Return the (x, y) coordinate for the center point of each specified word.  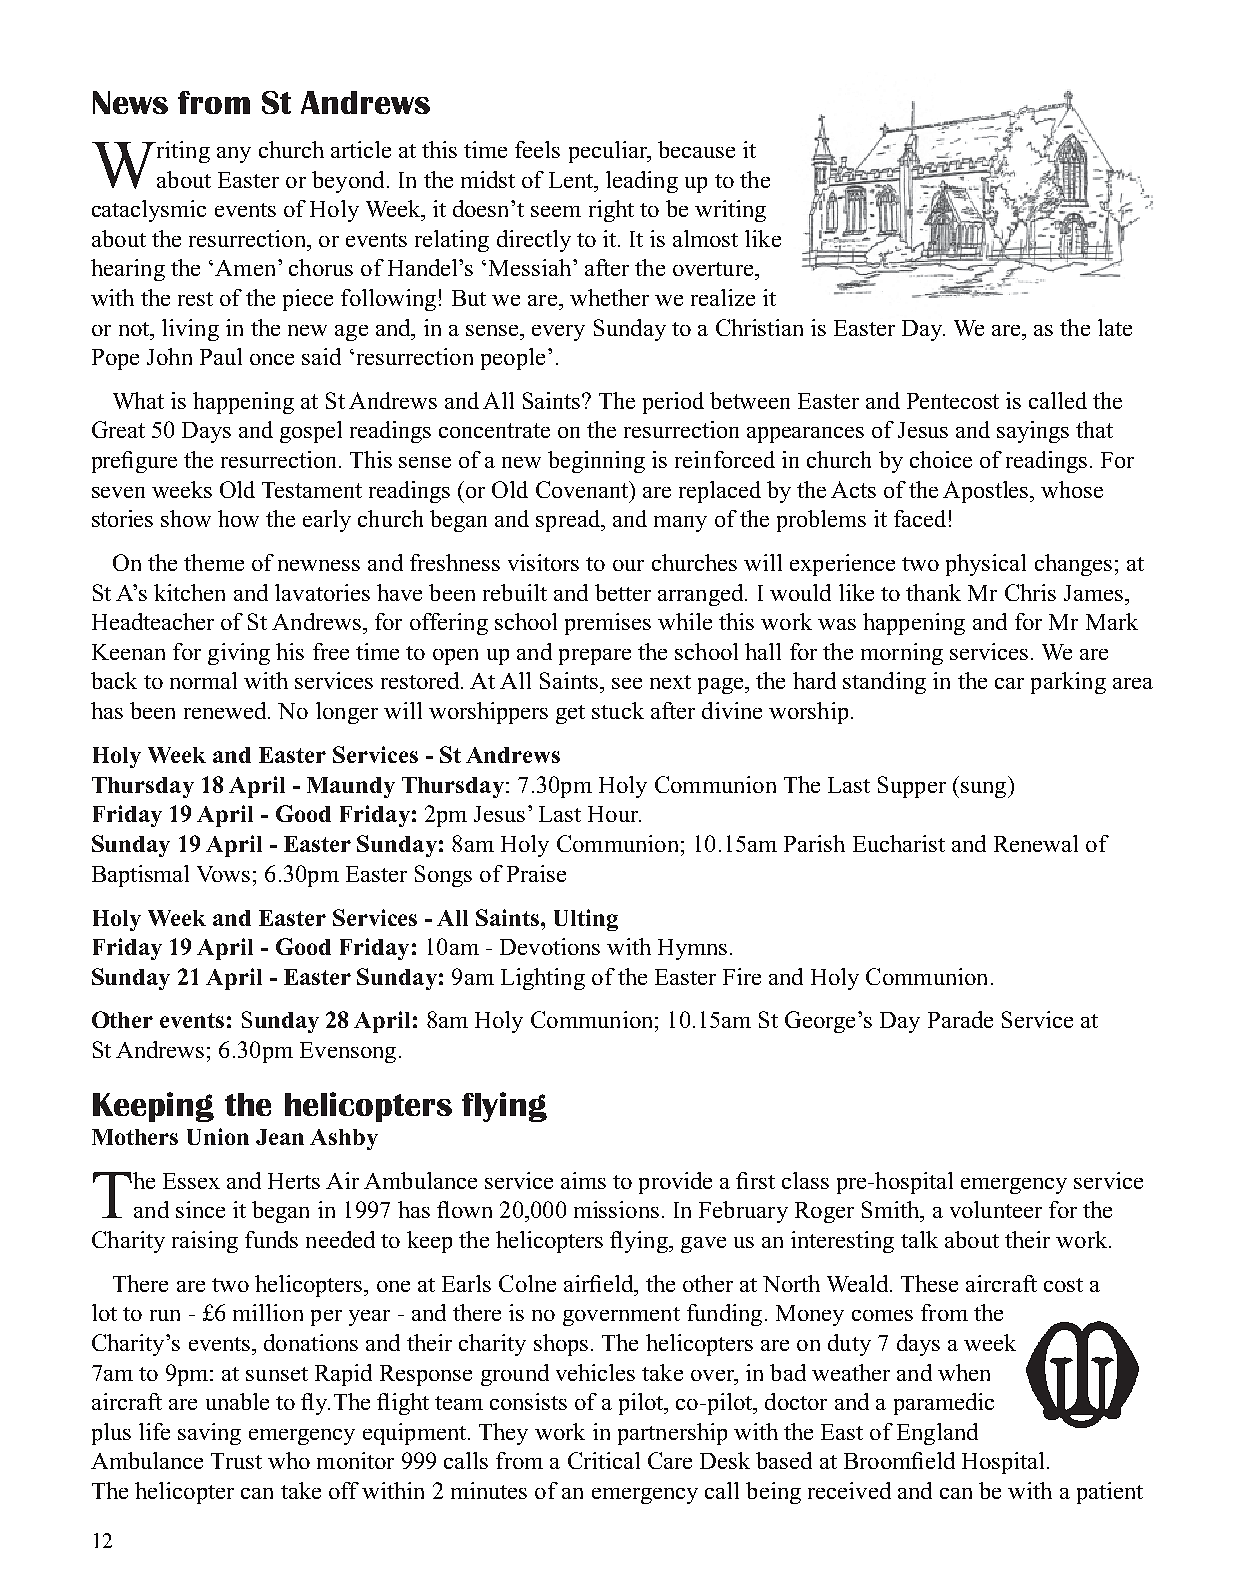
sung (985, 790)
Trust (236, 1461)
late (1115, 327)
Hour (614, 814)
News (130, 102)
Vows (223, 874)
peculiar (609, 152)
